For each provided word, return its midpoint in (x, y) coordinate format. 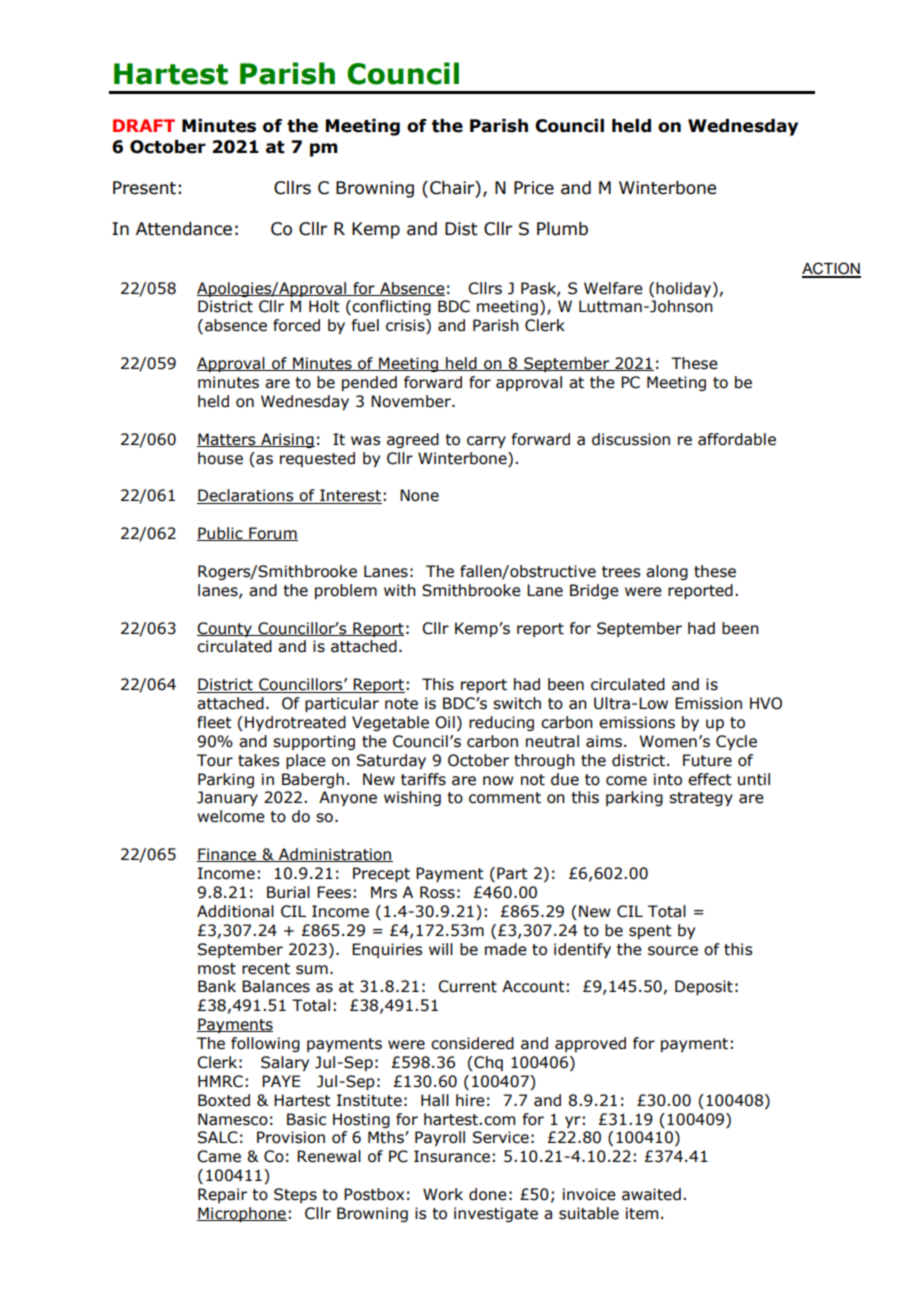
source (673, 951)
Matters (227, 440)
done (488, 1194)
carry (486, 442)
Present (144, 188)
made (506, 949)
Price (534, 188)
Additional (235, 911)
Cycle (736, 742)
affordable (737, 439)
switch (517, 703)
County (225, 629)
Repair (222, 1195)
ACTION (831, 269)
